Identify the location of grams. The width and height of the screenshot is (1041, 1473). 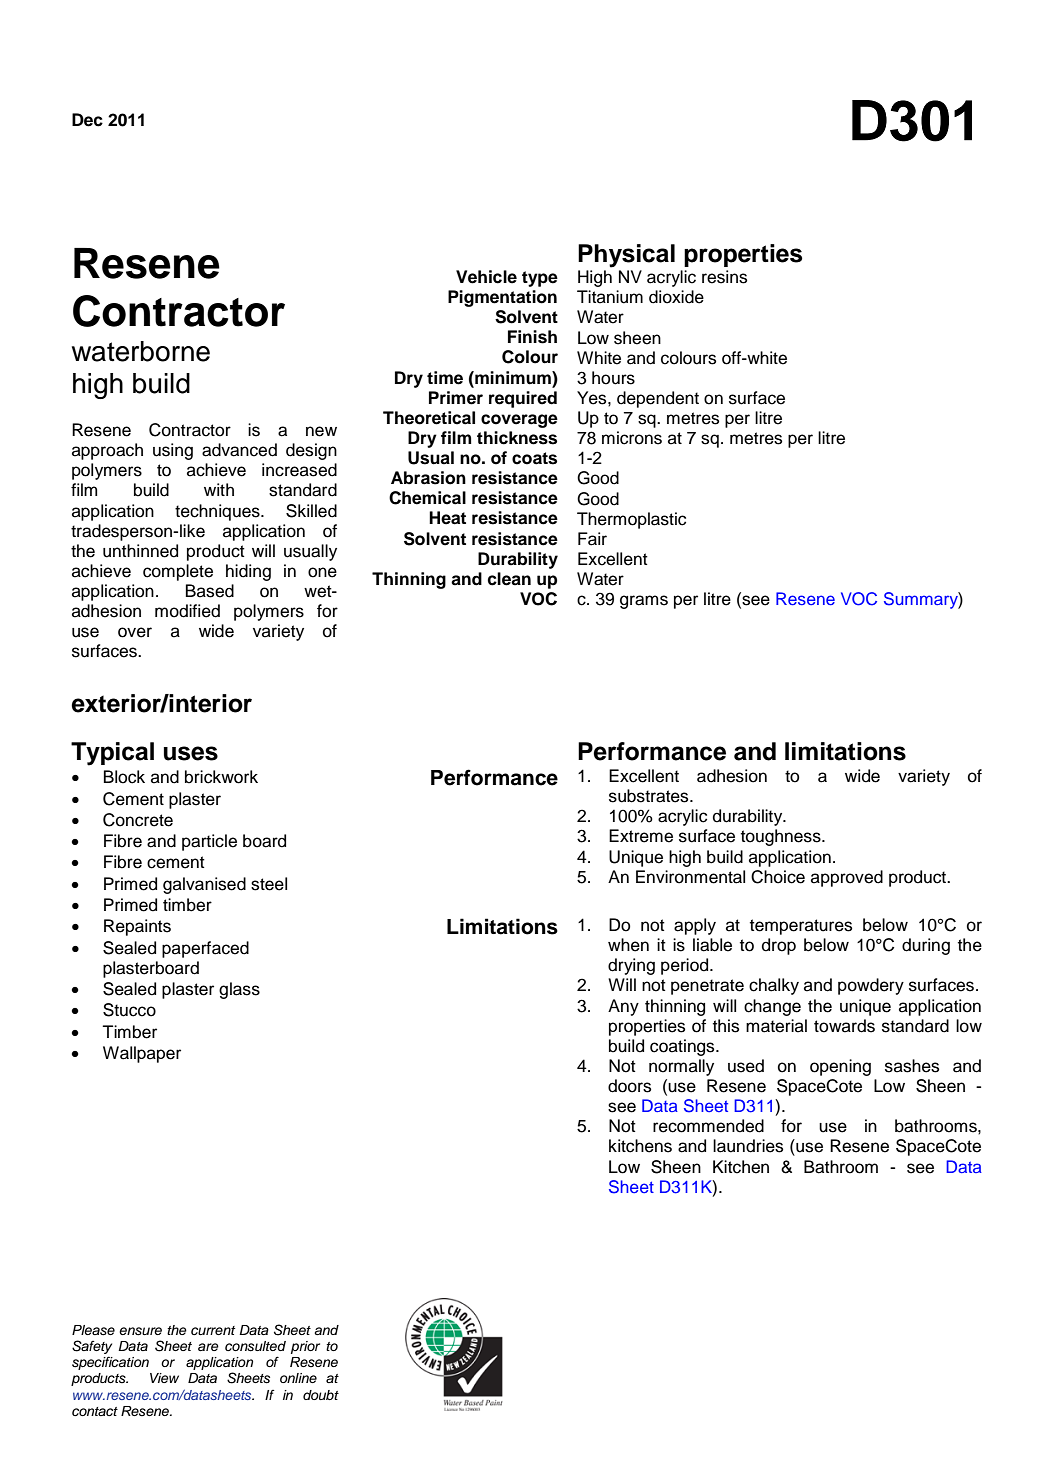
(644, 602).
